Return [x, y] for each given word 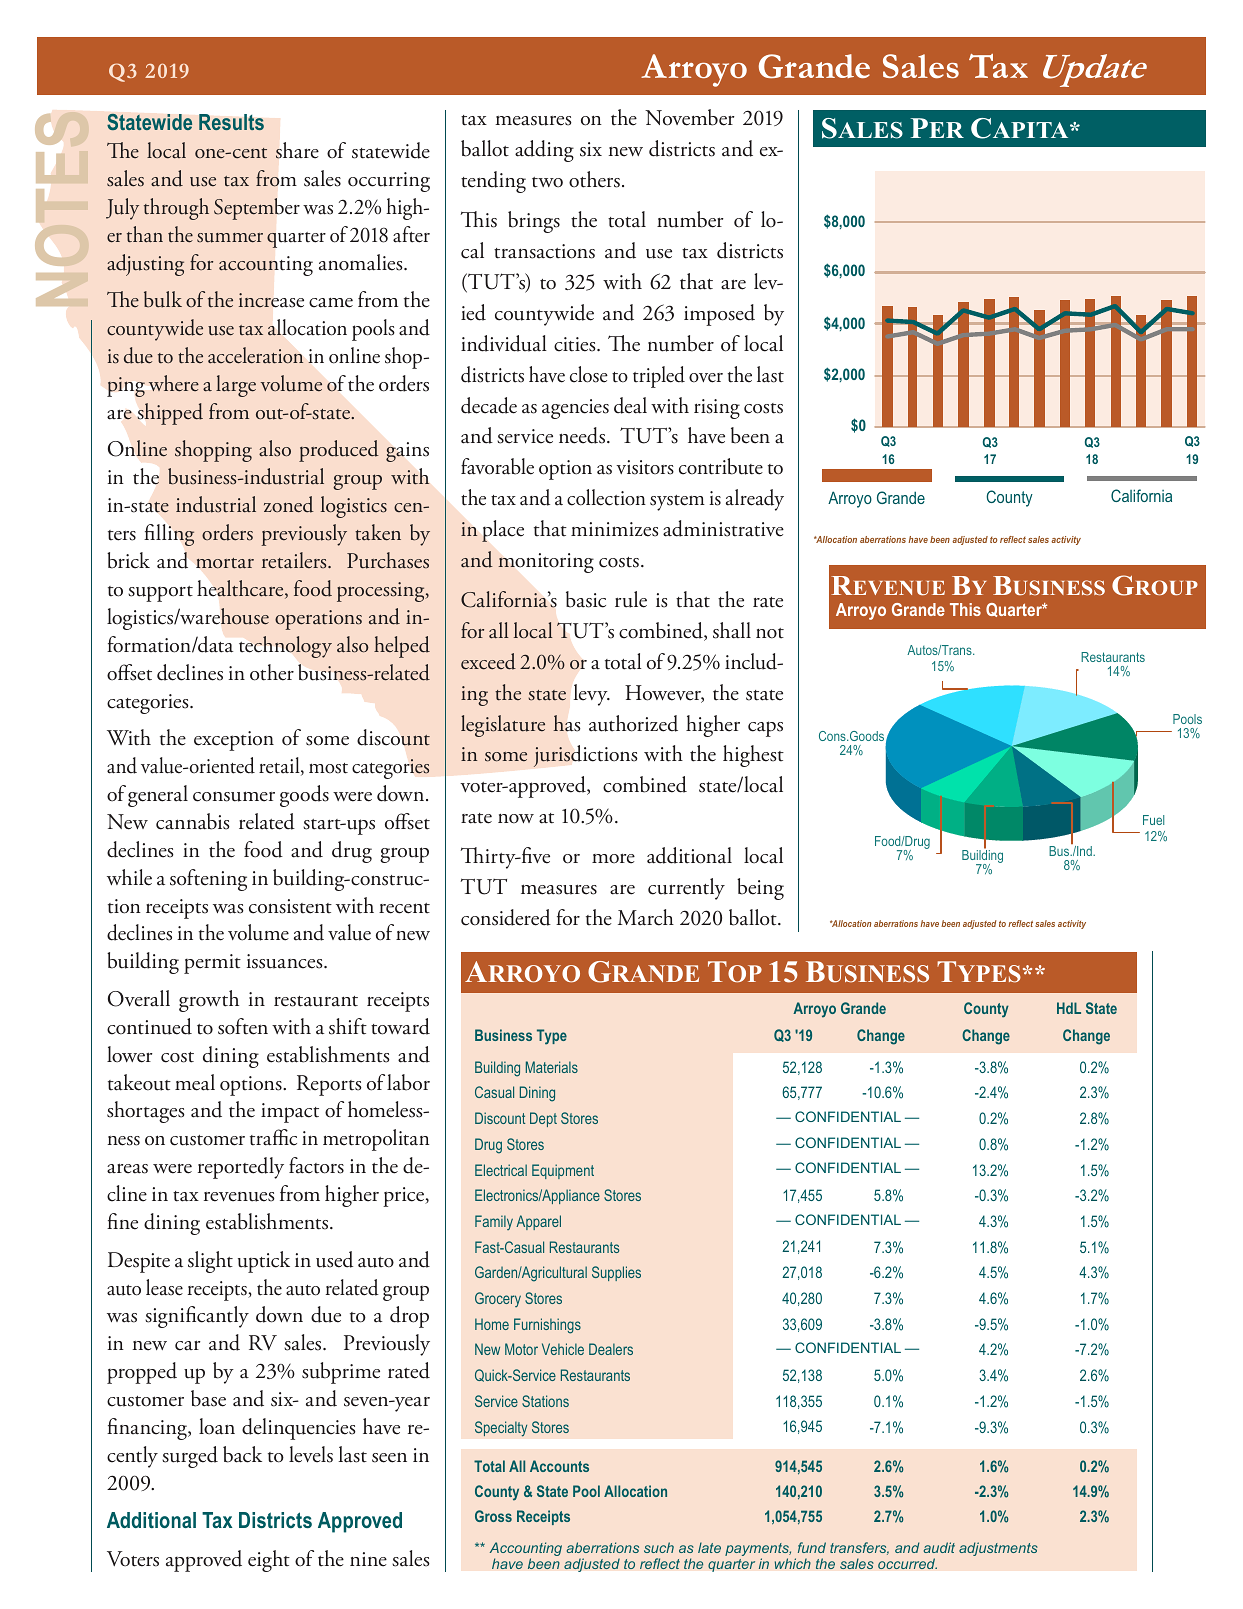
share [297, 150]
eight [269, 1561]
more [613, 858]
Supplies [616, 1273]
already [755, 500]
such [659, 1547]
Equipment [563, 1171]
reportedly [241, 1168]
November [690, 117]
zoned [289, 504]
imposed [719, 315]
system [677, 503]
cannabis [193, 821]
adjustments [998, 1549]
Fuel [1153, 820]
